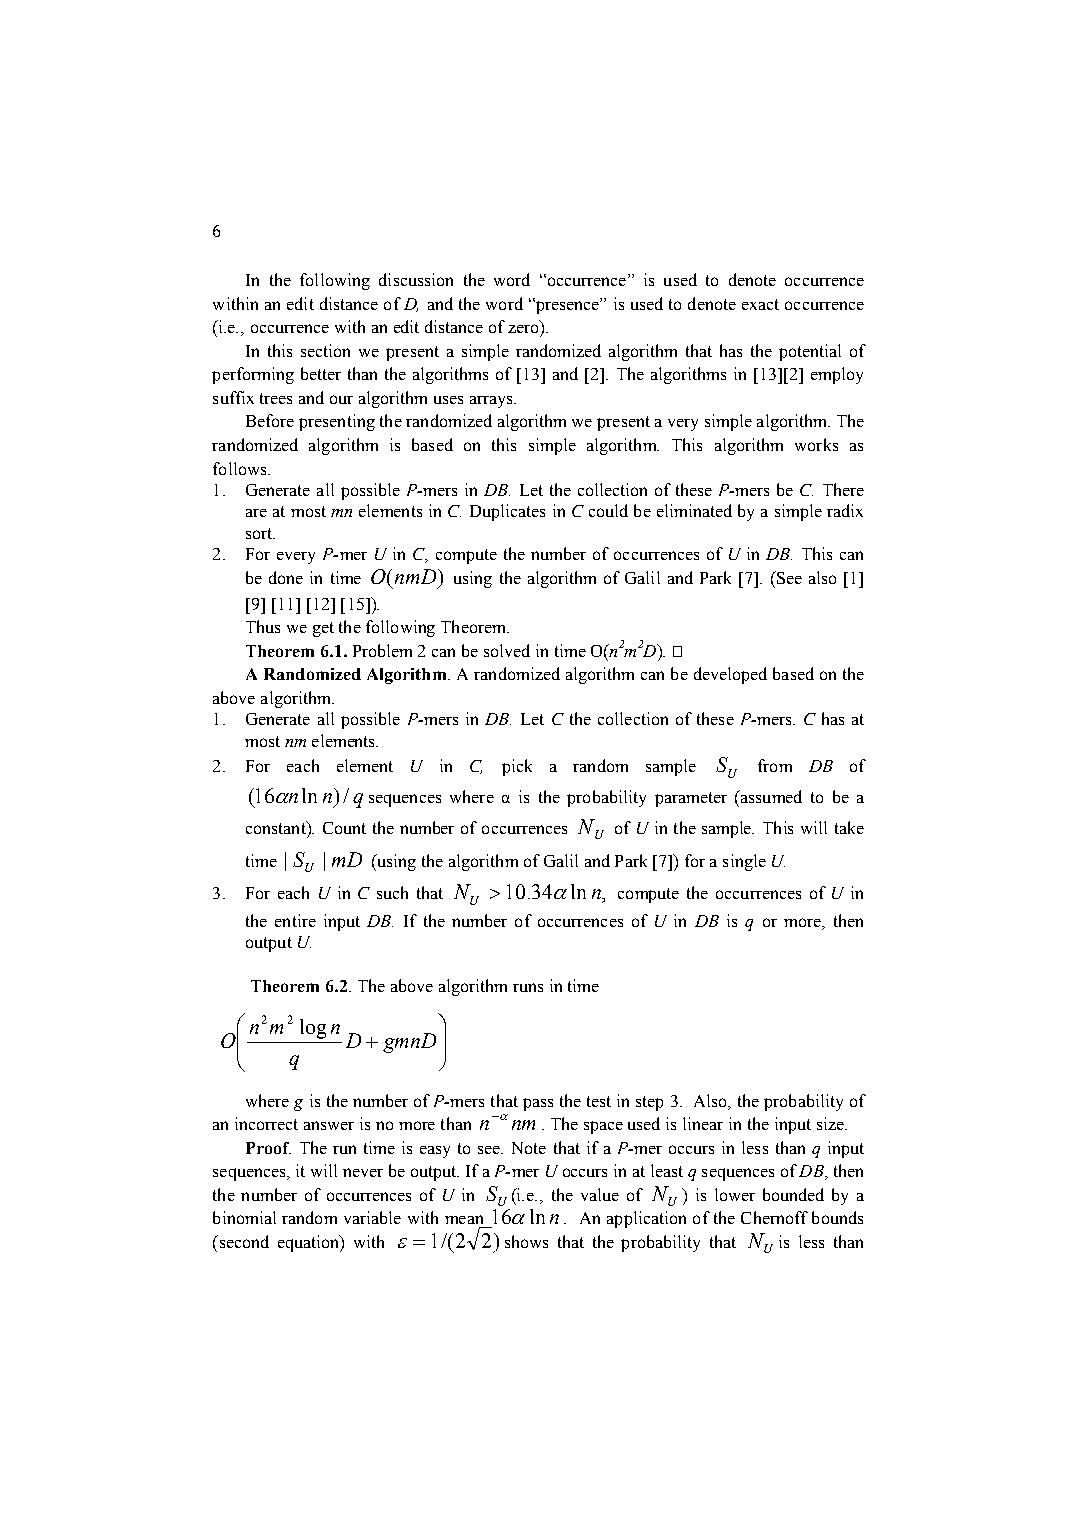  What do you see at coordinates (760, 304) in the document?
I see `exact` at bounding box center [760, 304].
